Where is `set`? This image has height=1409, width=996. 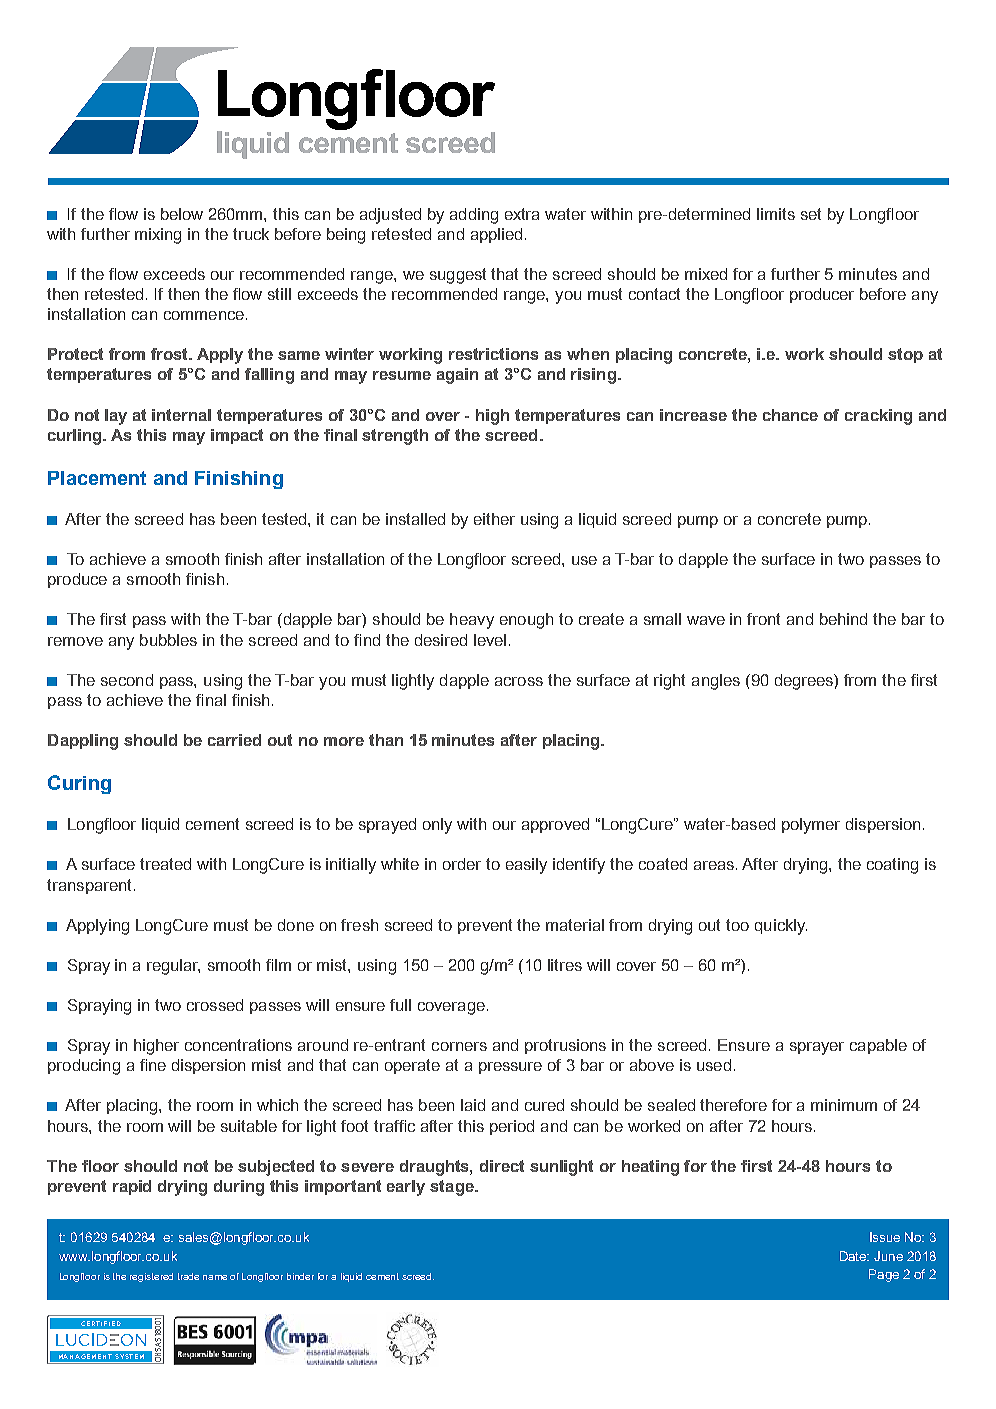 set is located at coordinates (811, 214).
